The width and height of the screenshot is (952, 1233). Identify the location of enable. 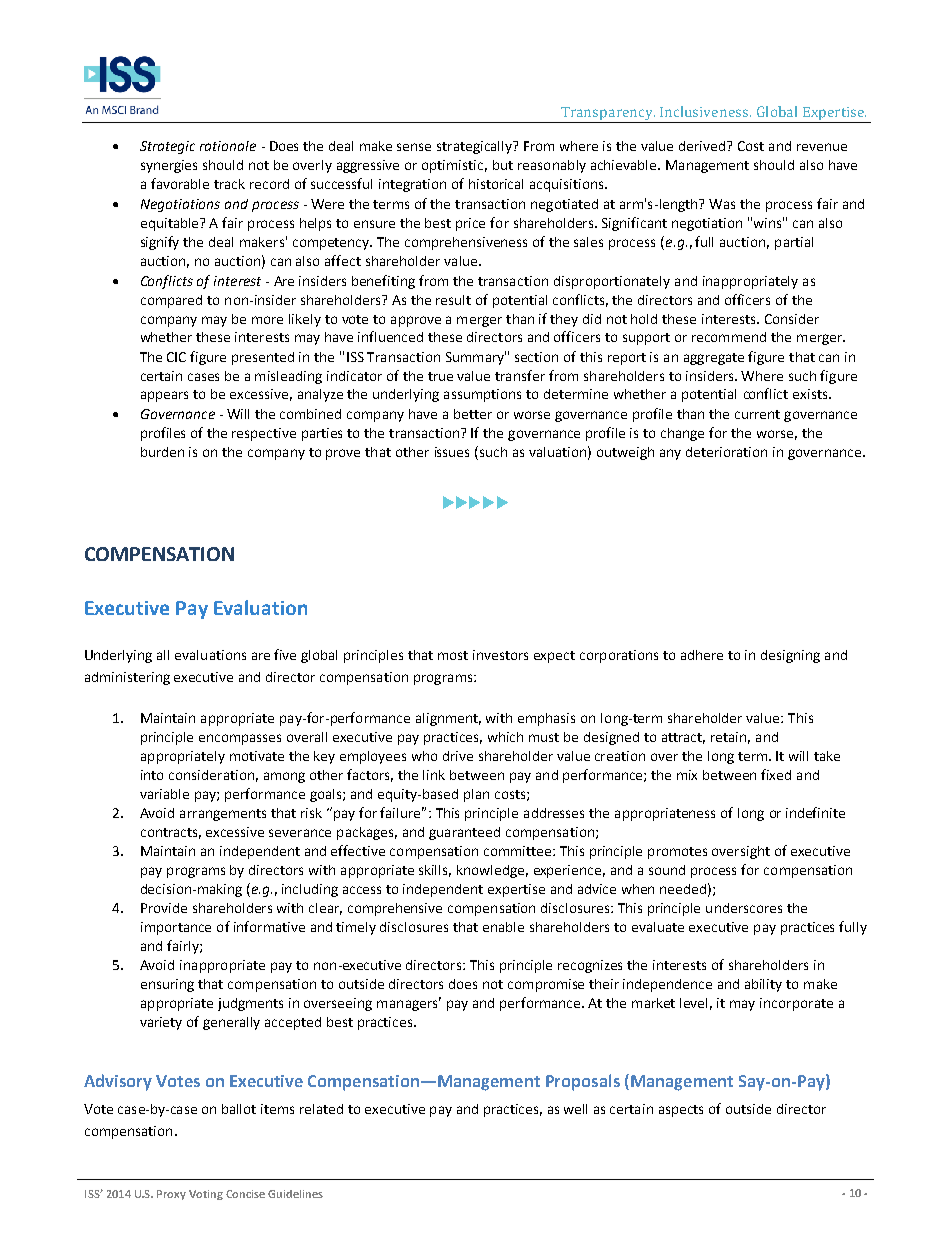
(503, 927).
